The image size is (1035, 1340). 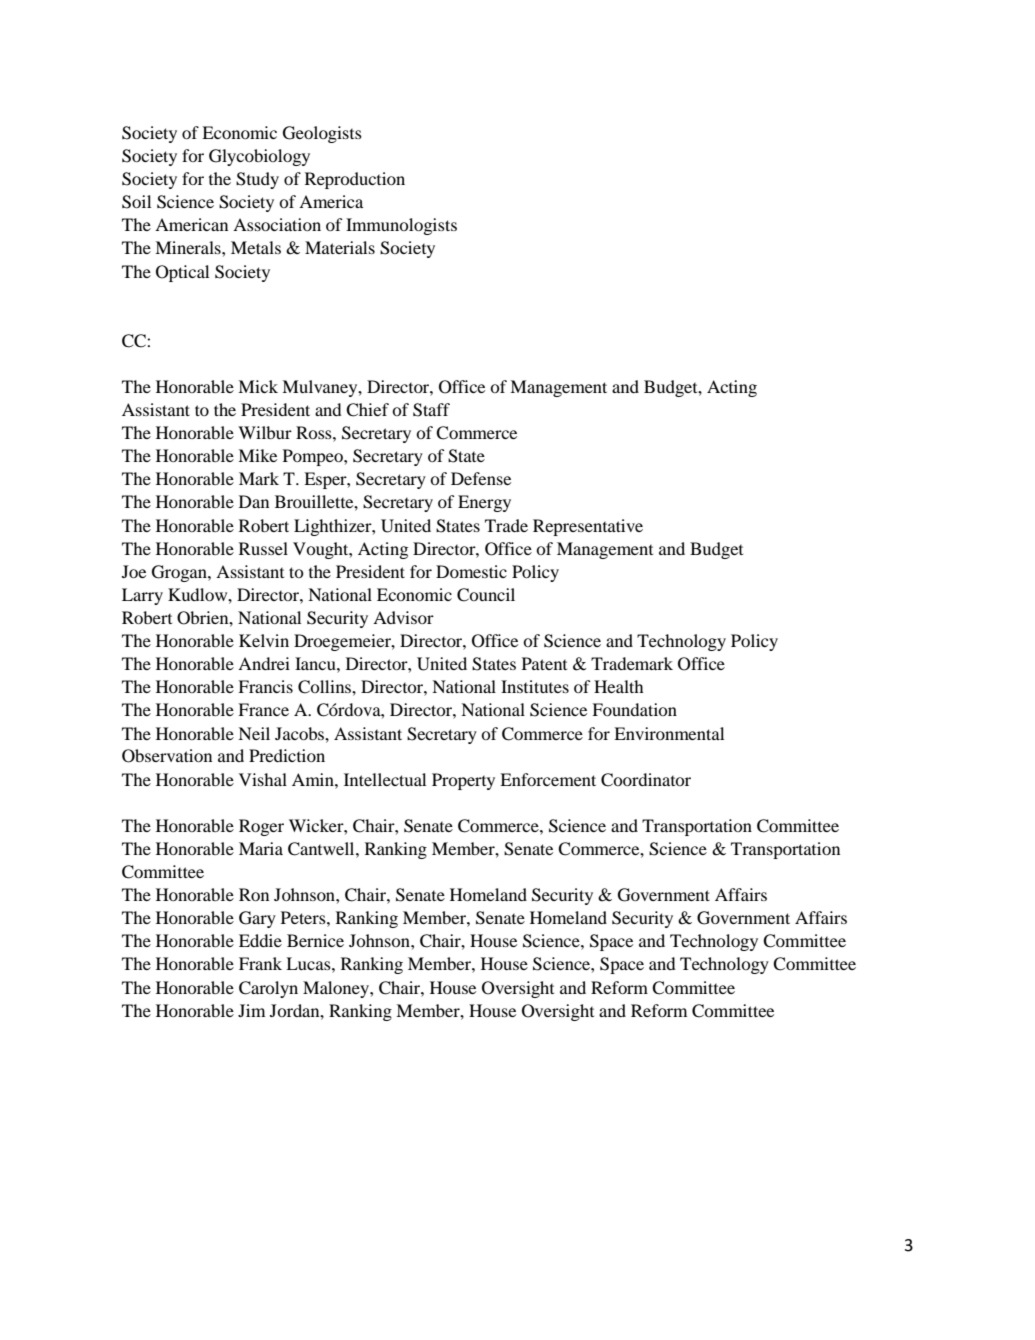 What do you see at coordinates (257, 180) in the page?
I see `Study` at bounding box center [257, 180].
